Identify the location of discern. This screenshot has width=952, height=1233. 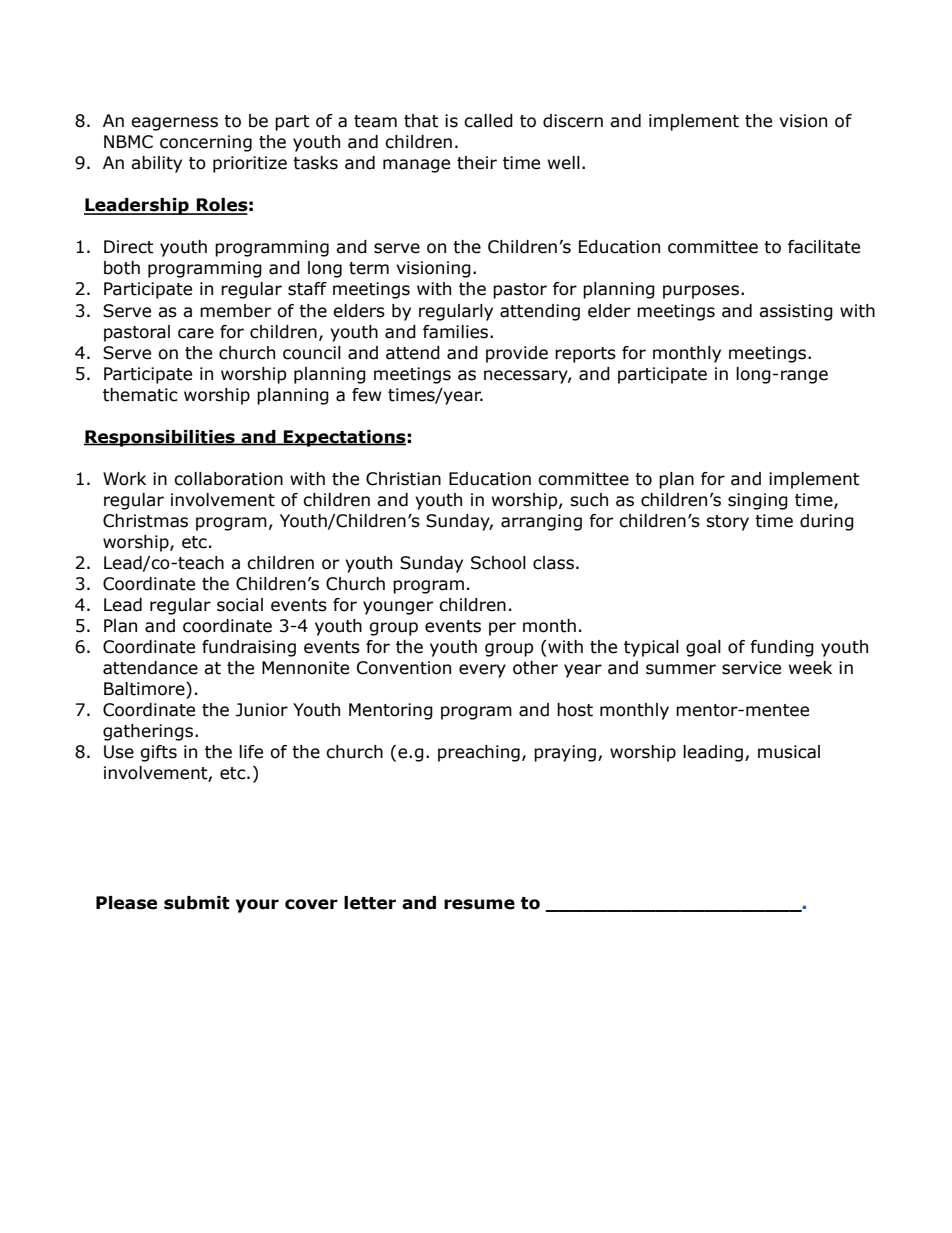
(573, 121).
